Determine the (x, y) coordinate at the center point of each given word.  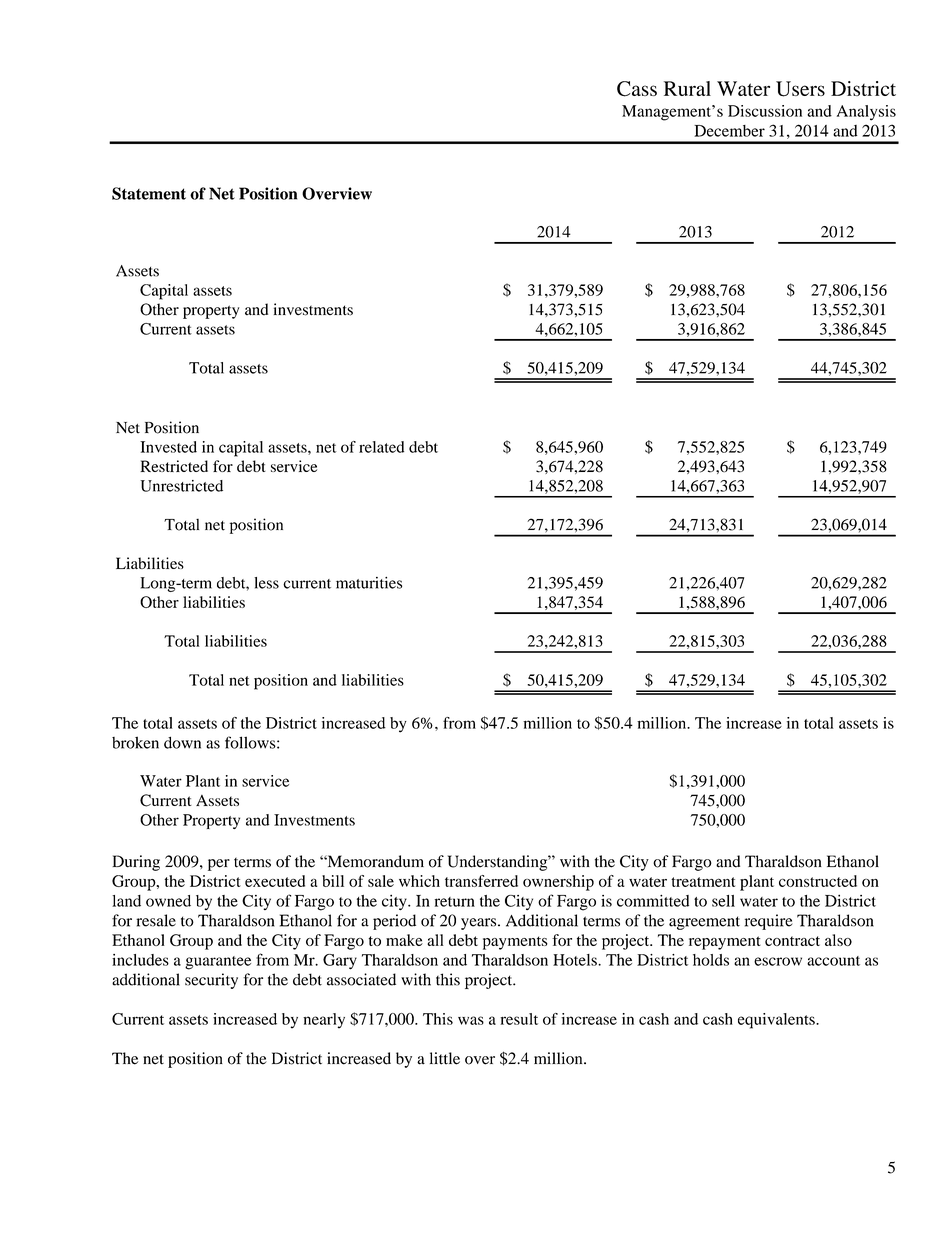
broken (135, 742)
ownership (558, 883)
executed (275, 881)
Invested (168, 447)
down (182, 742)
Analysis (866, 113)
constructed (818, 881)
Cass (637, 89)
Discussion (765, 111)
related (381, 447)
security (211, 981)
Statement (149, 193)
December (729, 131)
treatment (703, 882)
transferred (481, 881)
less (266, 583)
